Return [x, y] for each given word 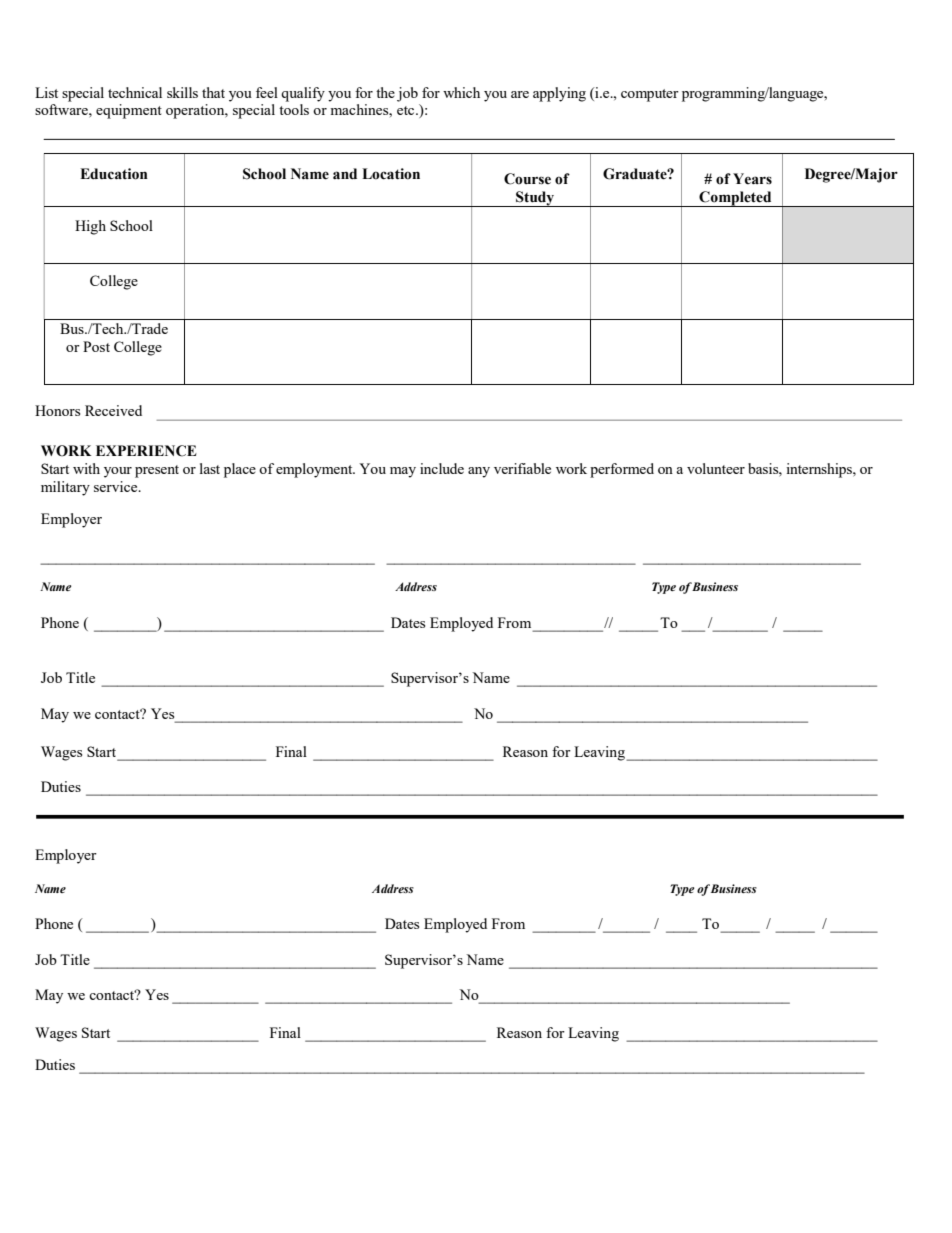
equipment [129, 111]
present [157, 471]
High [90, 227]
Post [96, 346]
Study [535, 199]
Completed [735, 199]
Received [113, 410]
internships [820, 470]
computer [650, 95]
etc [407, 110]
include [442, 468]
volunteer [716, 468]
